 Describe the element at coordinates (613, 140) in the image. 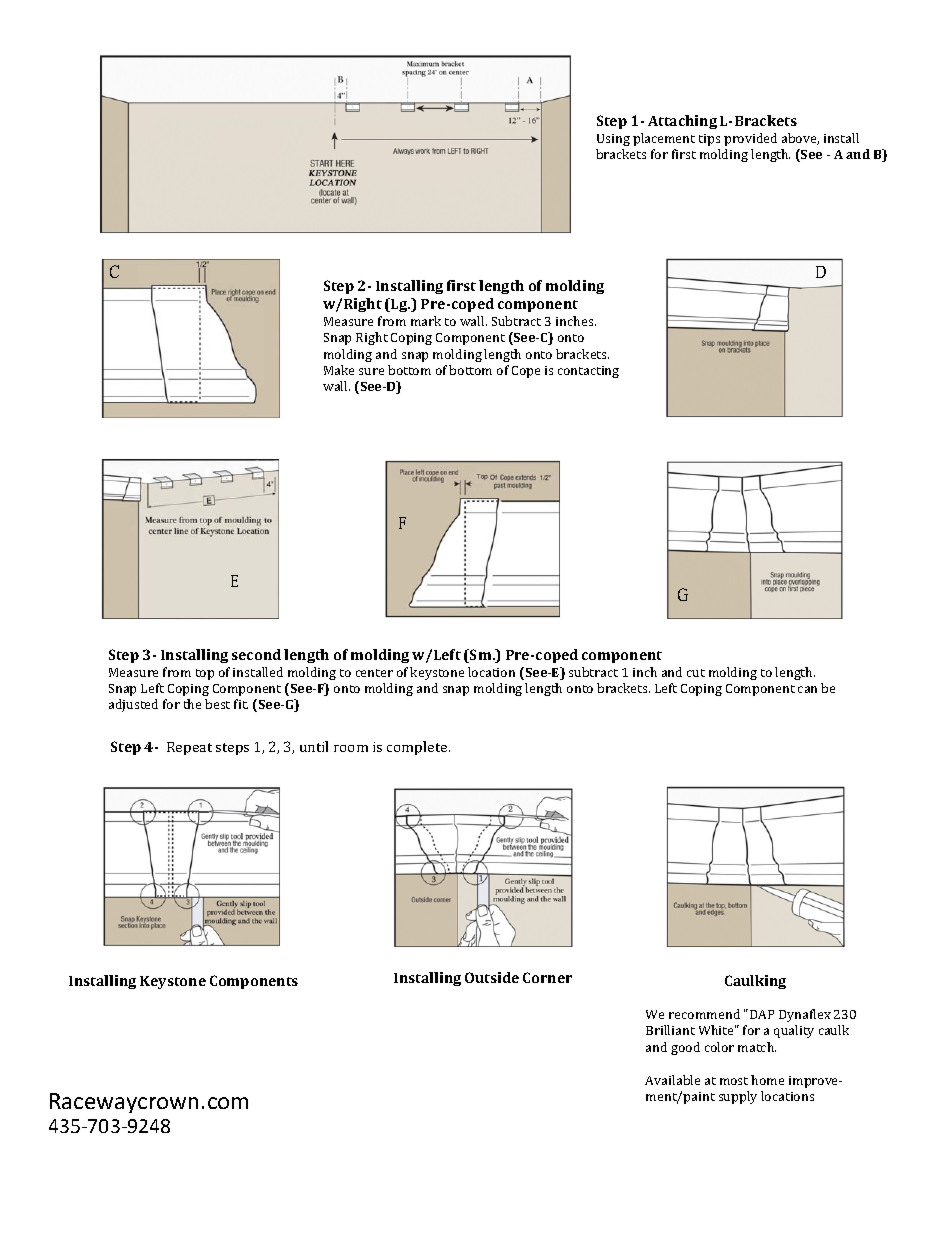

I see `Using` at that location.
